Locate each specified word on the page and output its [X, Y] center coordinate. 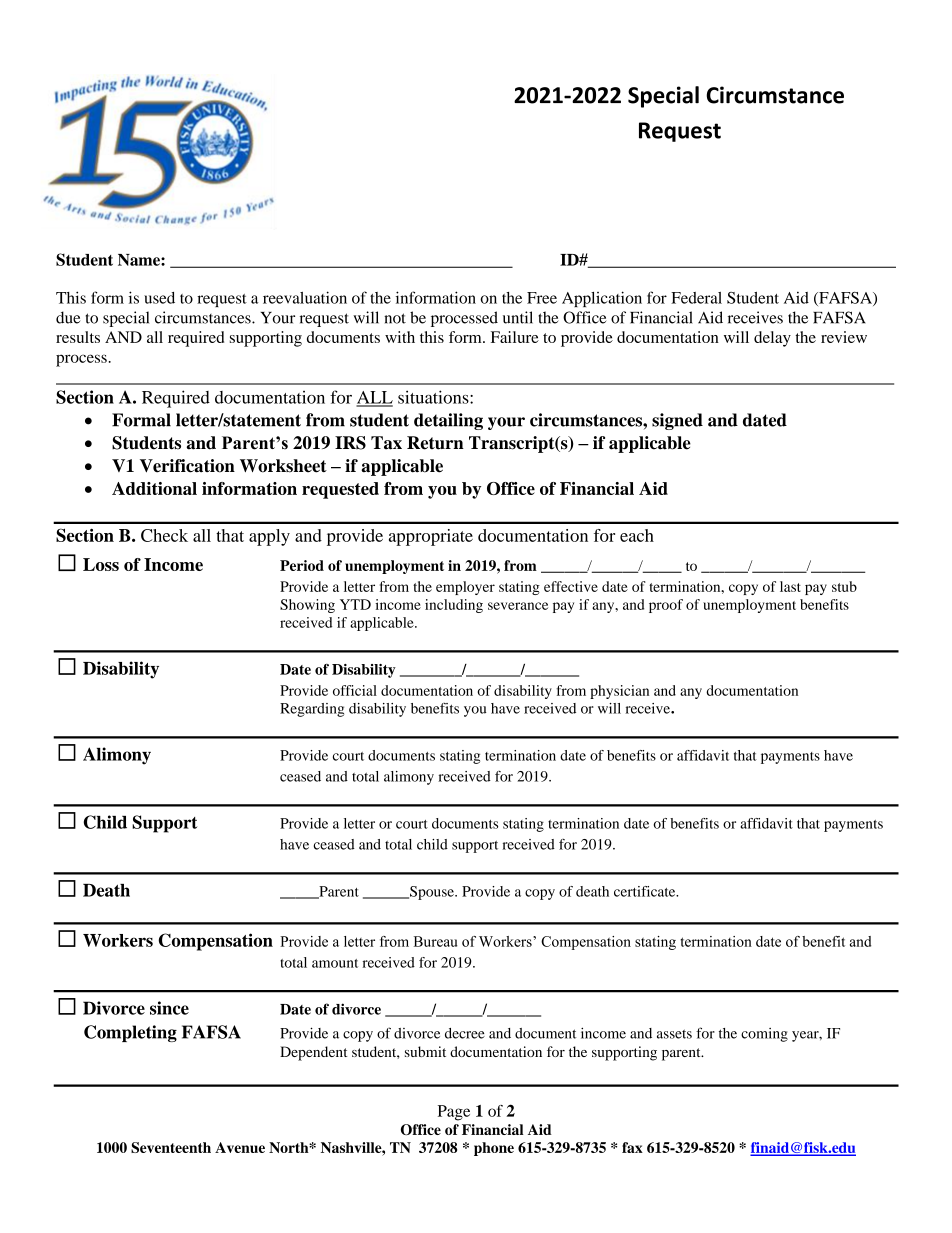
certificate [646, 891]
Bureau [435, 941]
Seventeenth [171, 1147]
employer [465, 588]
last [790, 586]
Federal [696, 298]
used [159, 298]
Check [164, 535]
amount [335, 963]
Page [454, 1113]
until [518, 317]
